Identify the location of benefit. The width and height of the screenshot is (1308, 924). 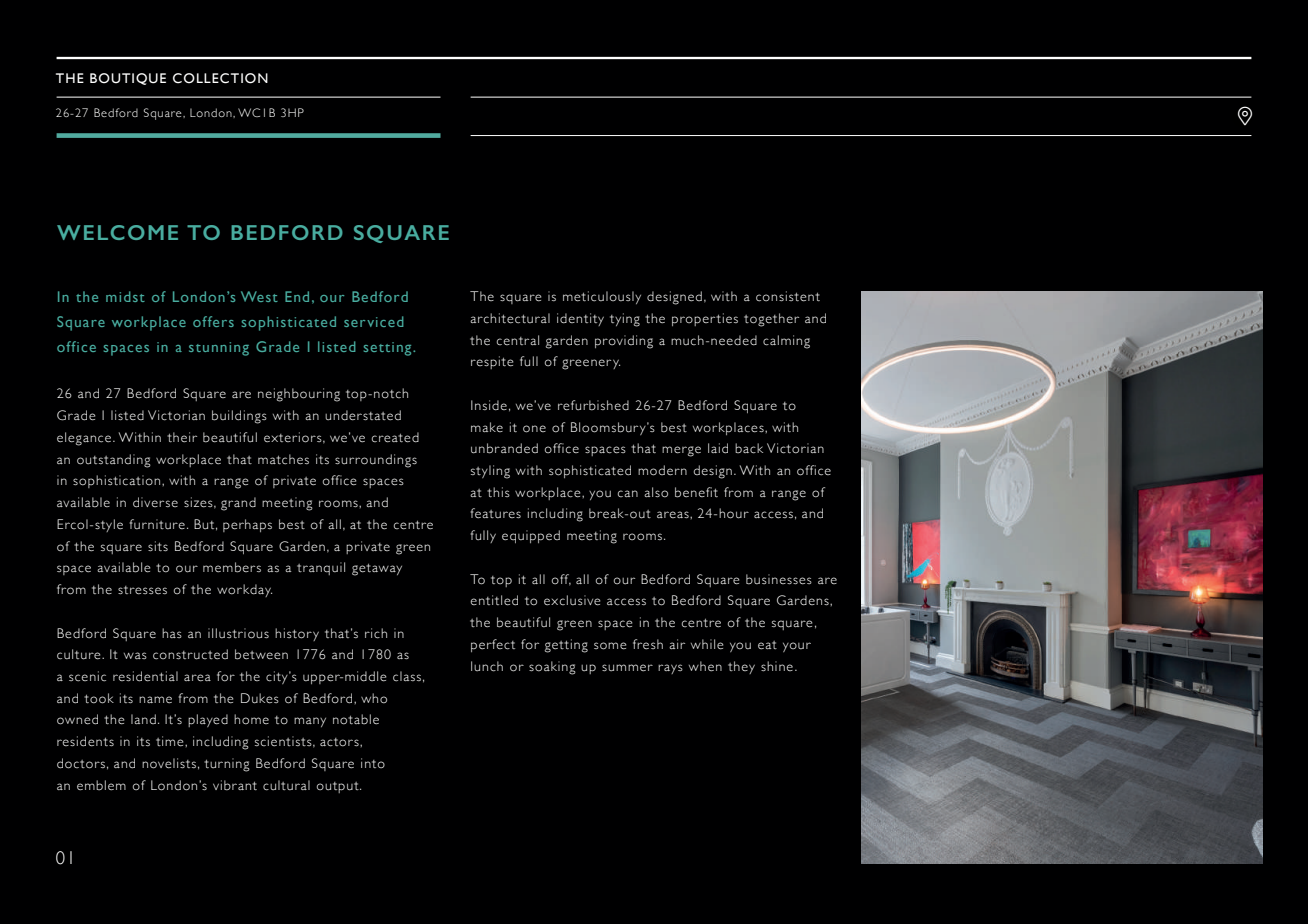
(696, 492).
